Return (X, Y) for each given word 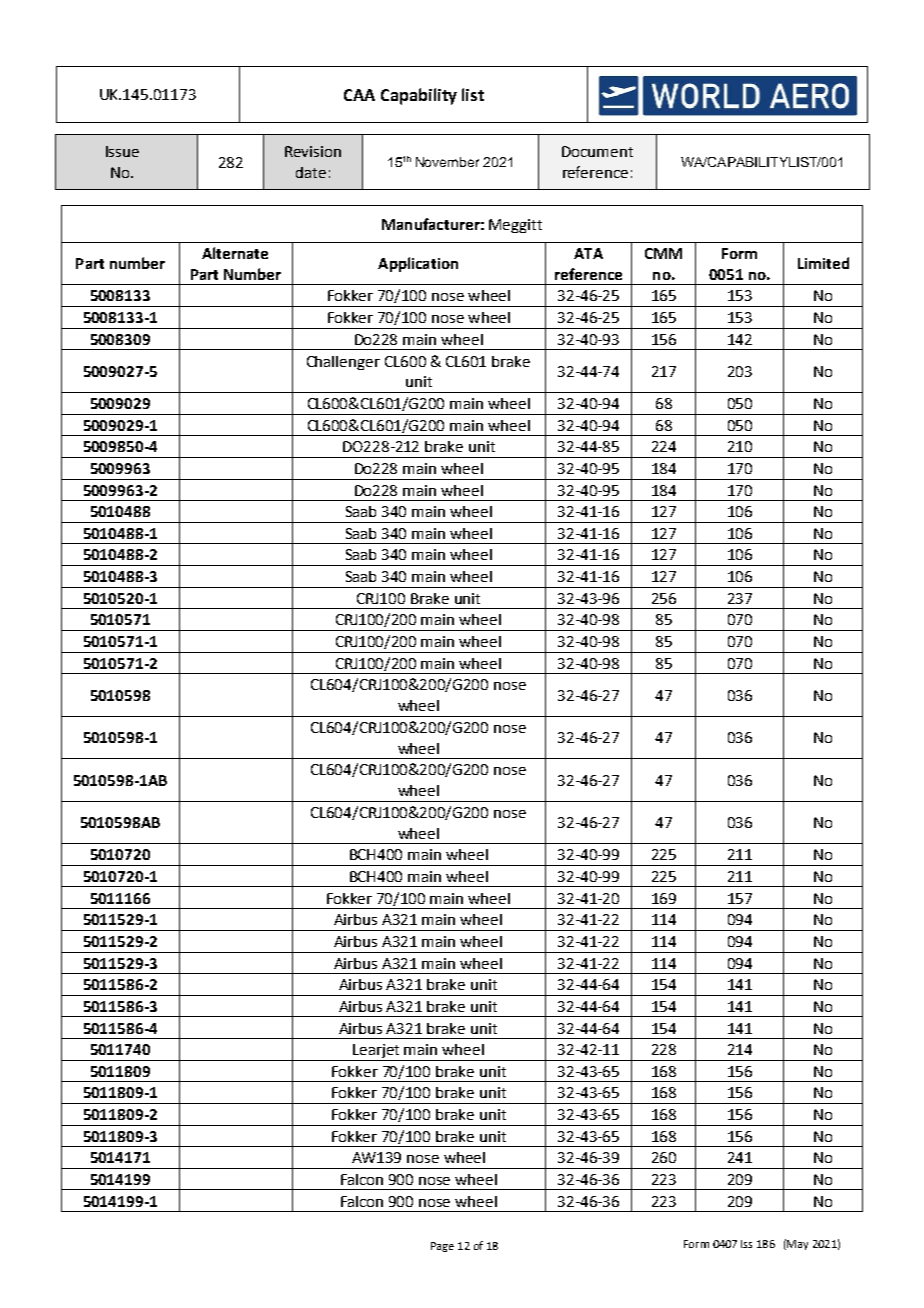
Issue (122, 151)
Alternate (235, 253)
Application (418, 264)
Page (442, 1247)
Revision (313, 151)
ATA (588, 253)
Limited (823, 263)
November (447, 162)
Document (597, 151)
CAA (359, 95)
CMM (663, 253)
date (311, 172)
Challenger (343, 363)
